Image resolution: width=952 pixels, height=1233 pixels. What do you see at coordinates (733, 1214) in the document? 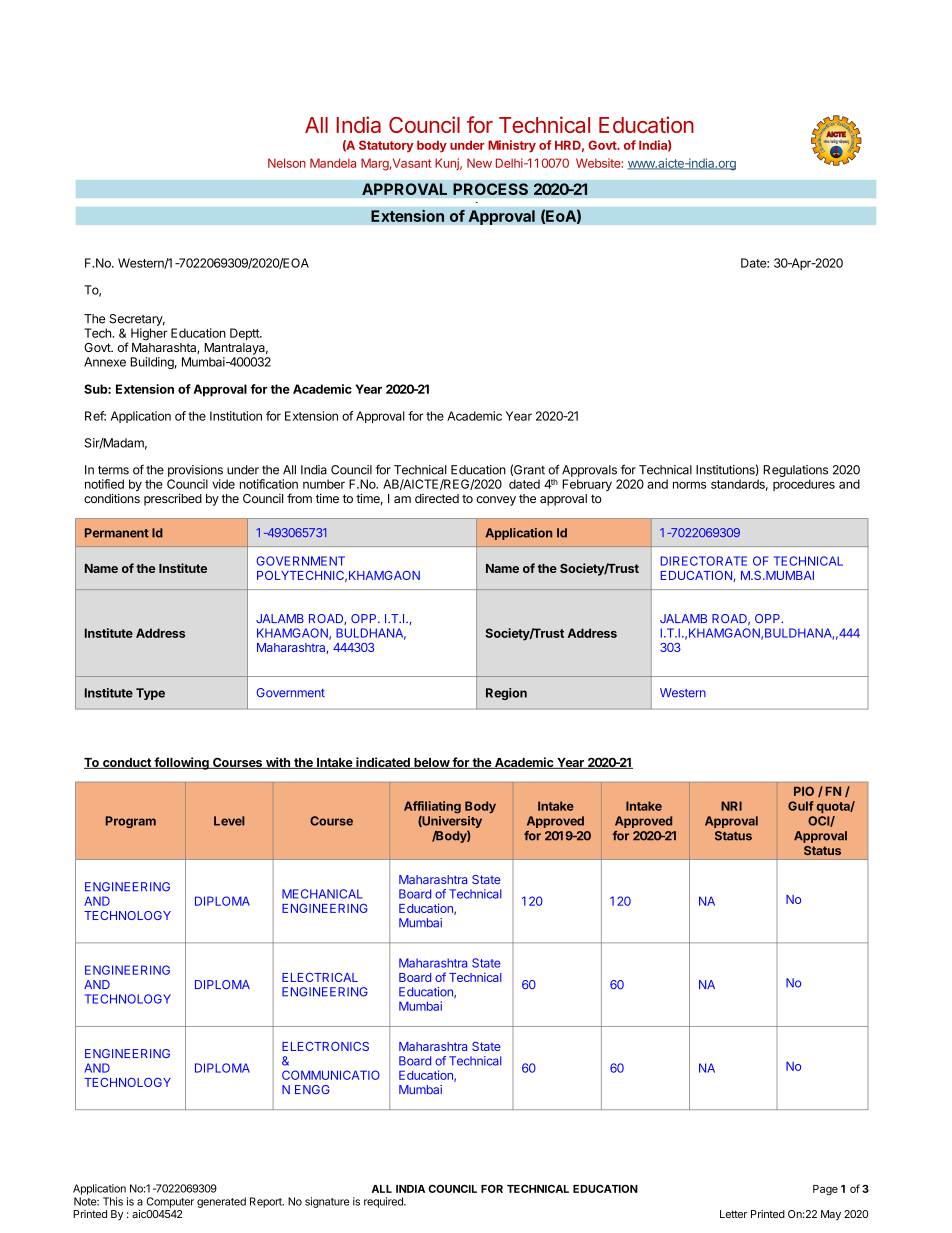
I see `Letter` at bounding box center [733, 1214].
